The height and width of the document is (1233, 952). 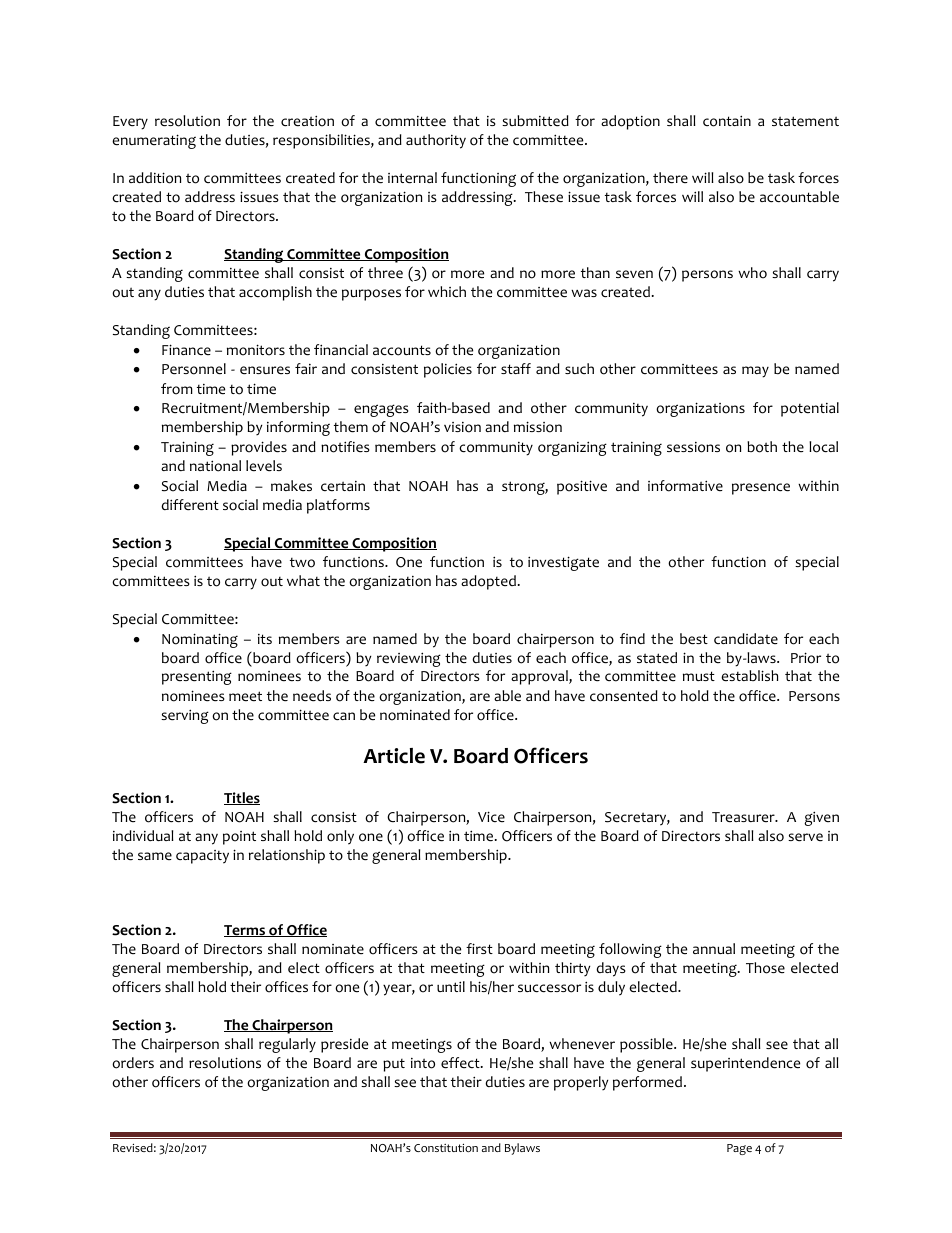 What do you see at coordinates (746, 639) in the document?
I see `candidate` at bounding box center [746, 639].
